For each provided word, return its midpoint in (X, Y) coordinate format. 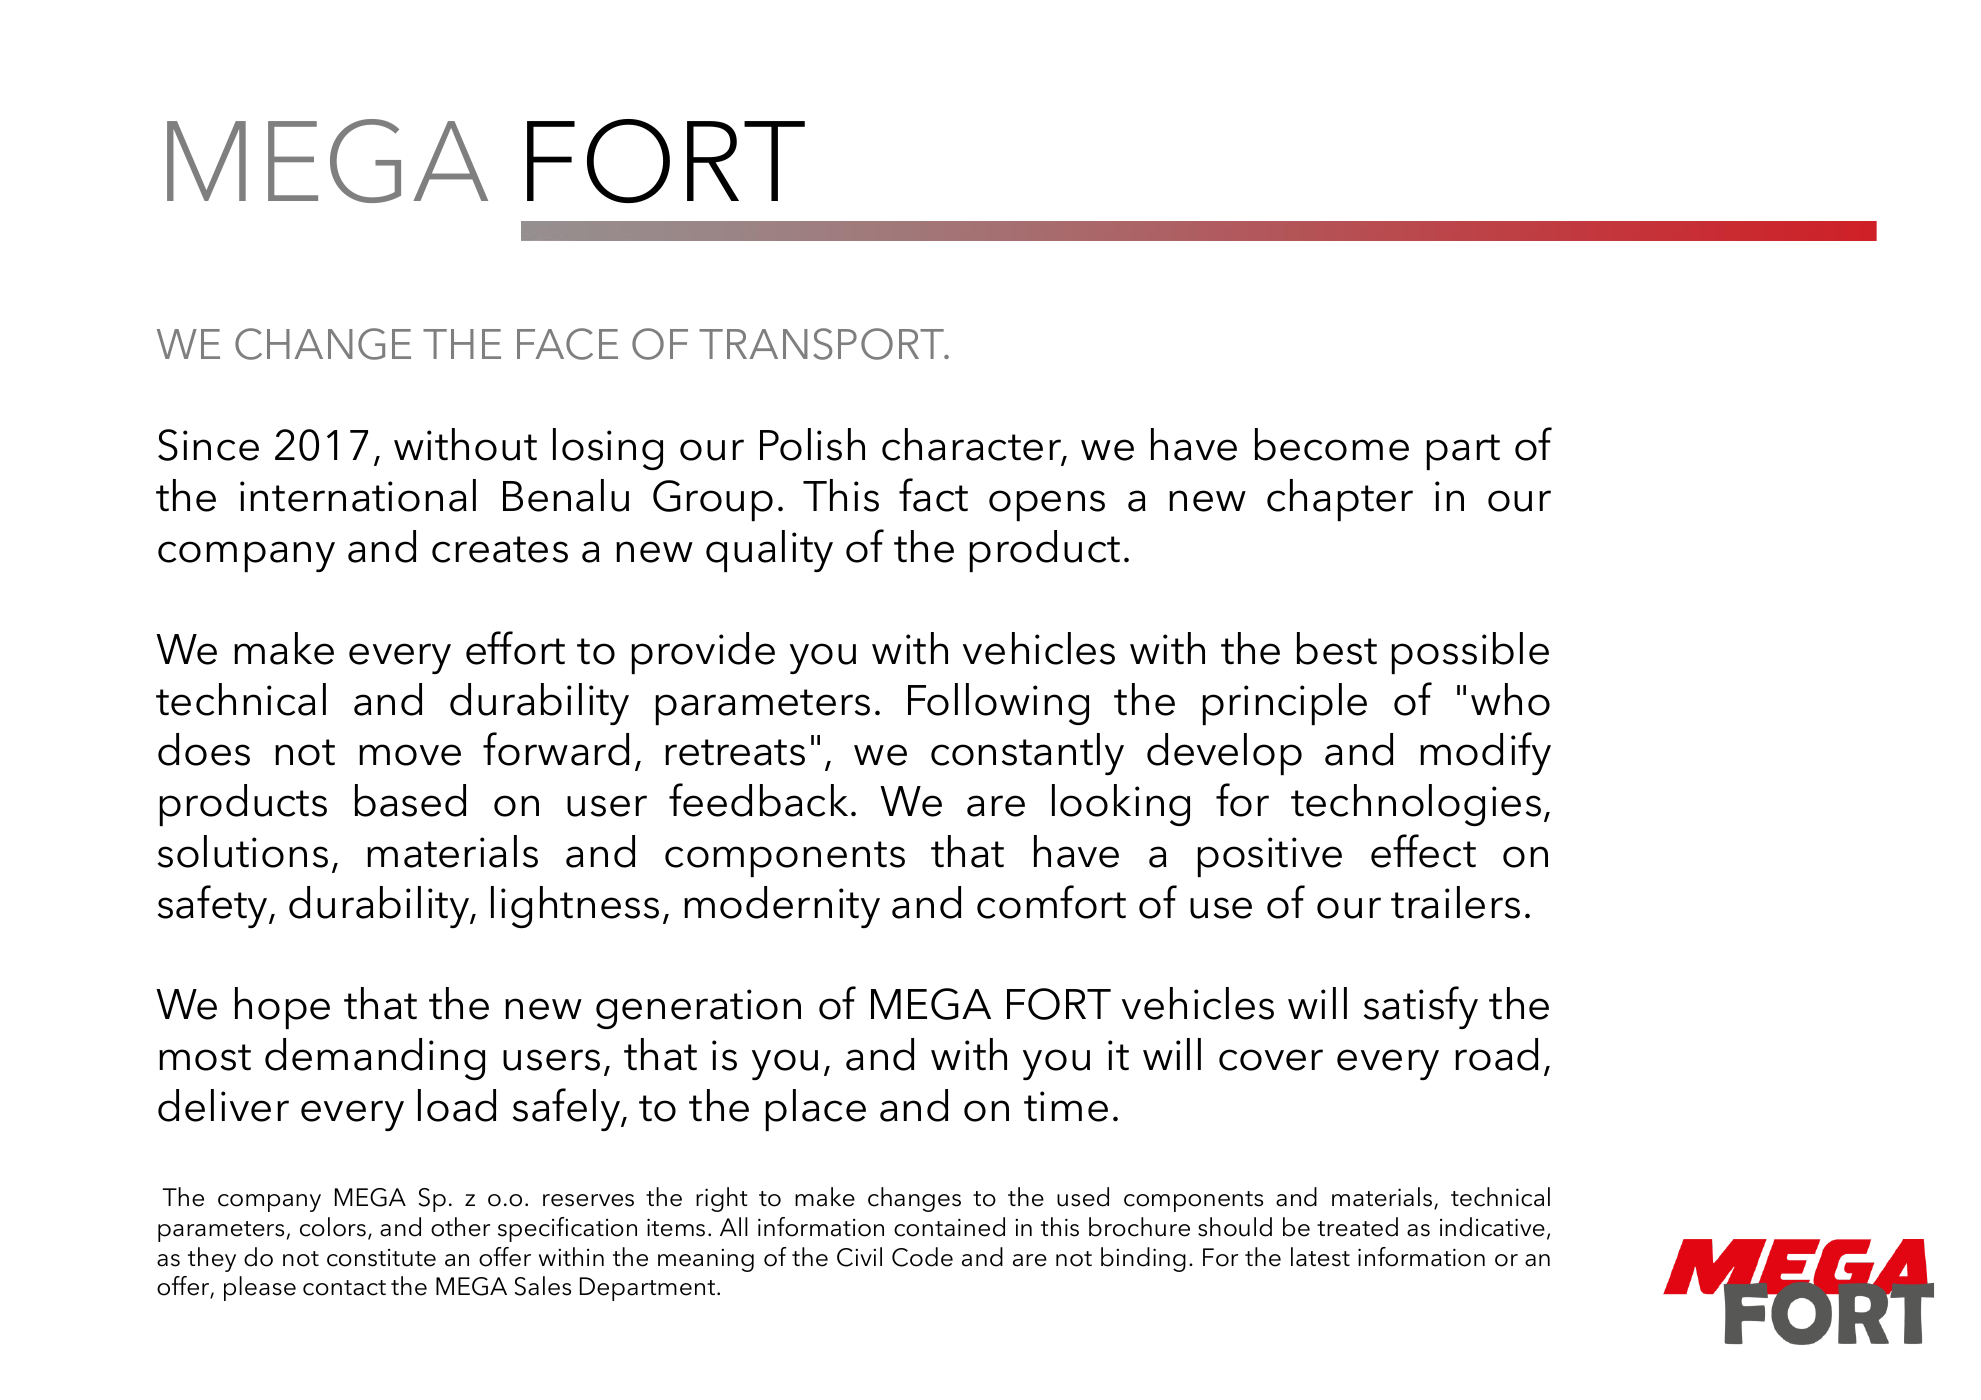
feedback (758, 800)
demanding (375, 1059)
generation (698, 1009)
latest (1320, 1257)
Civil (859, 1257)
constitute (381, 1258)
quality (769, 551)
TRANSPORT (823, 344)
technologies (1416, 805)
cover (1271, 1060)
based (410, 800)
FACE (567, 344)
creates (500, 549)
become (1332, 444)
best (1337, 648)
